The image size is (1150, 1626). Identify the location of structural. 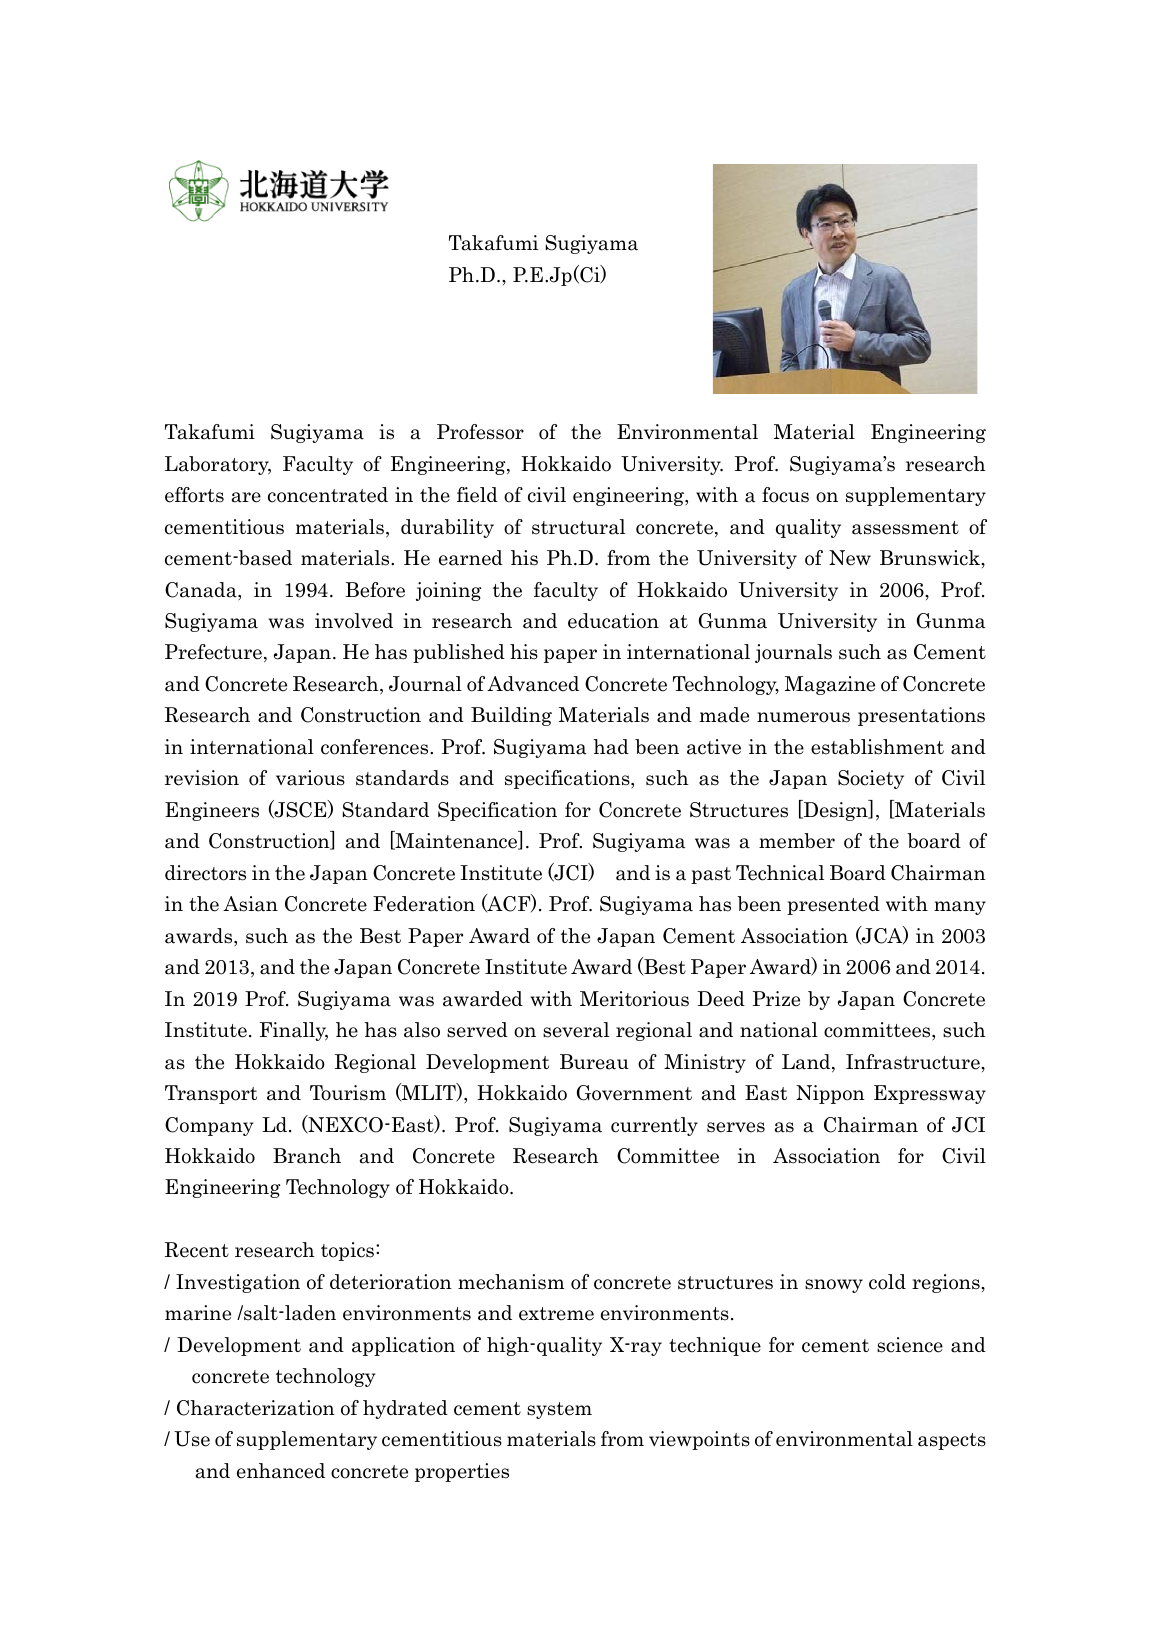
(578, 527).
